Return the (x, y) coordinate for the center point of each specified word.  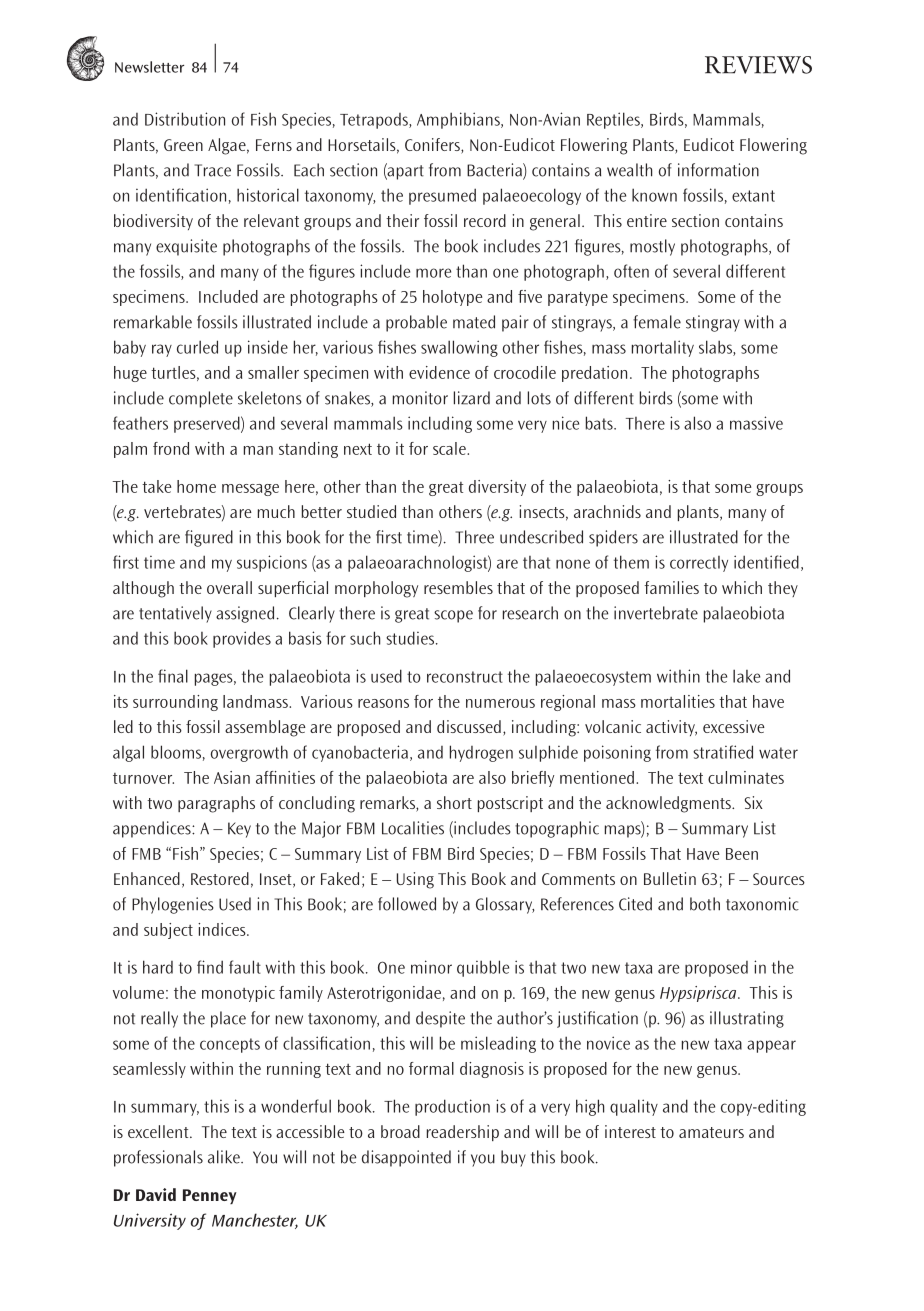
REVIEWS (758, 65)
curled (197, 347)
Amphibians (459, 120)
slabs (716, 348)
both (705, 904)
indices (223, 929)
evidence (439, 372)
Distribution (185, 119)
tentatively (175, 614)
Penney (210, 1196)
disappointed (406, 1158)
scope (453, 616)
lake (746, 676)
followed (407, 904)
